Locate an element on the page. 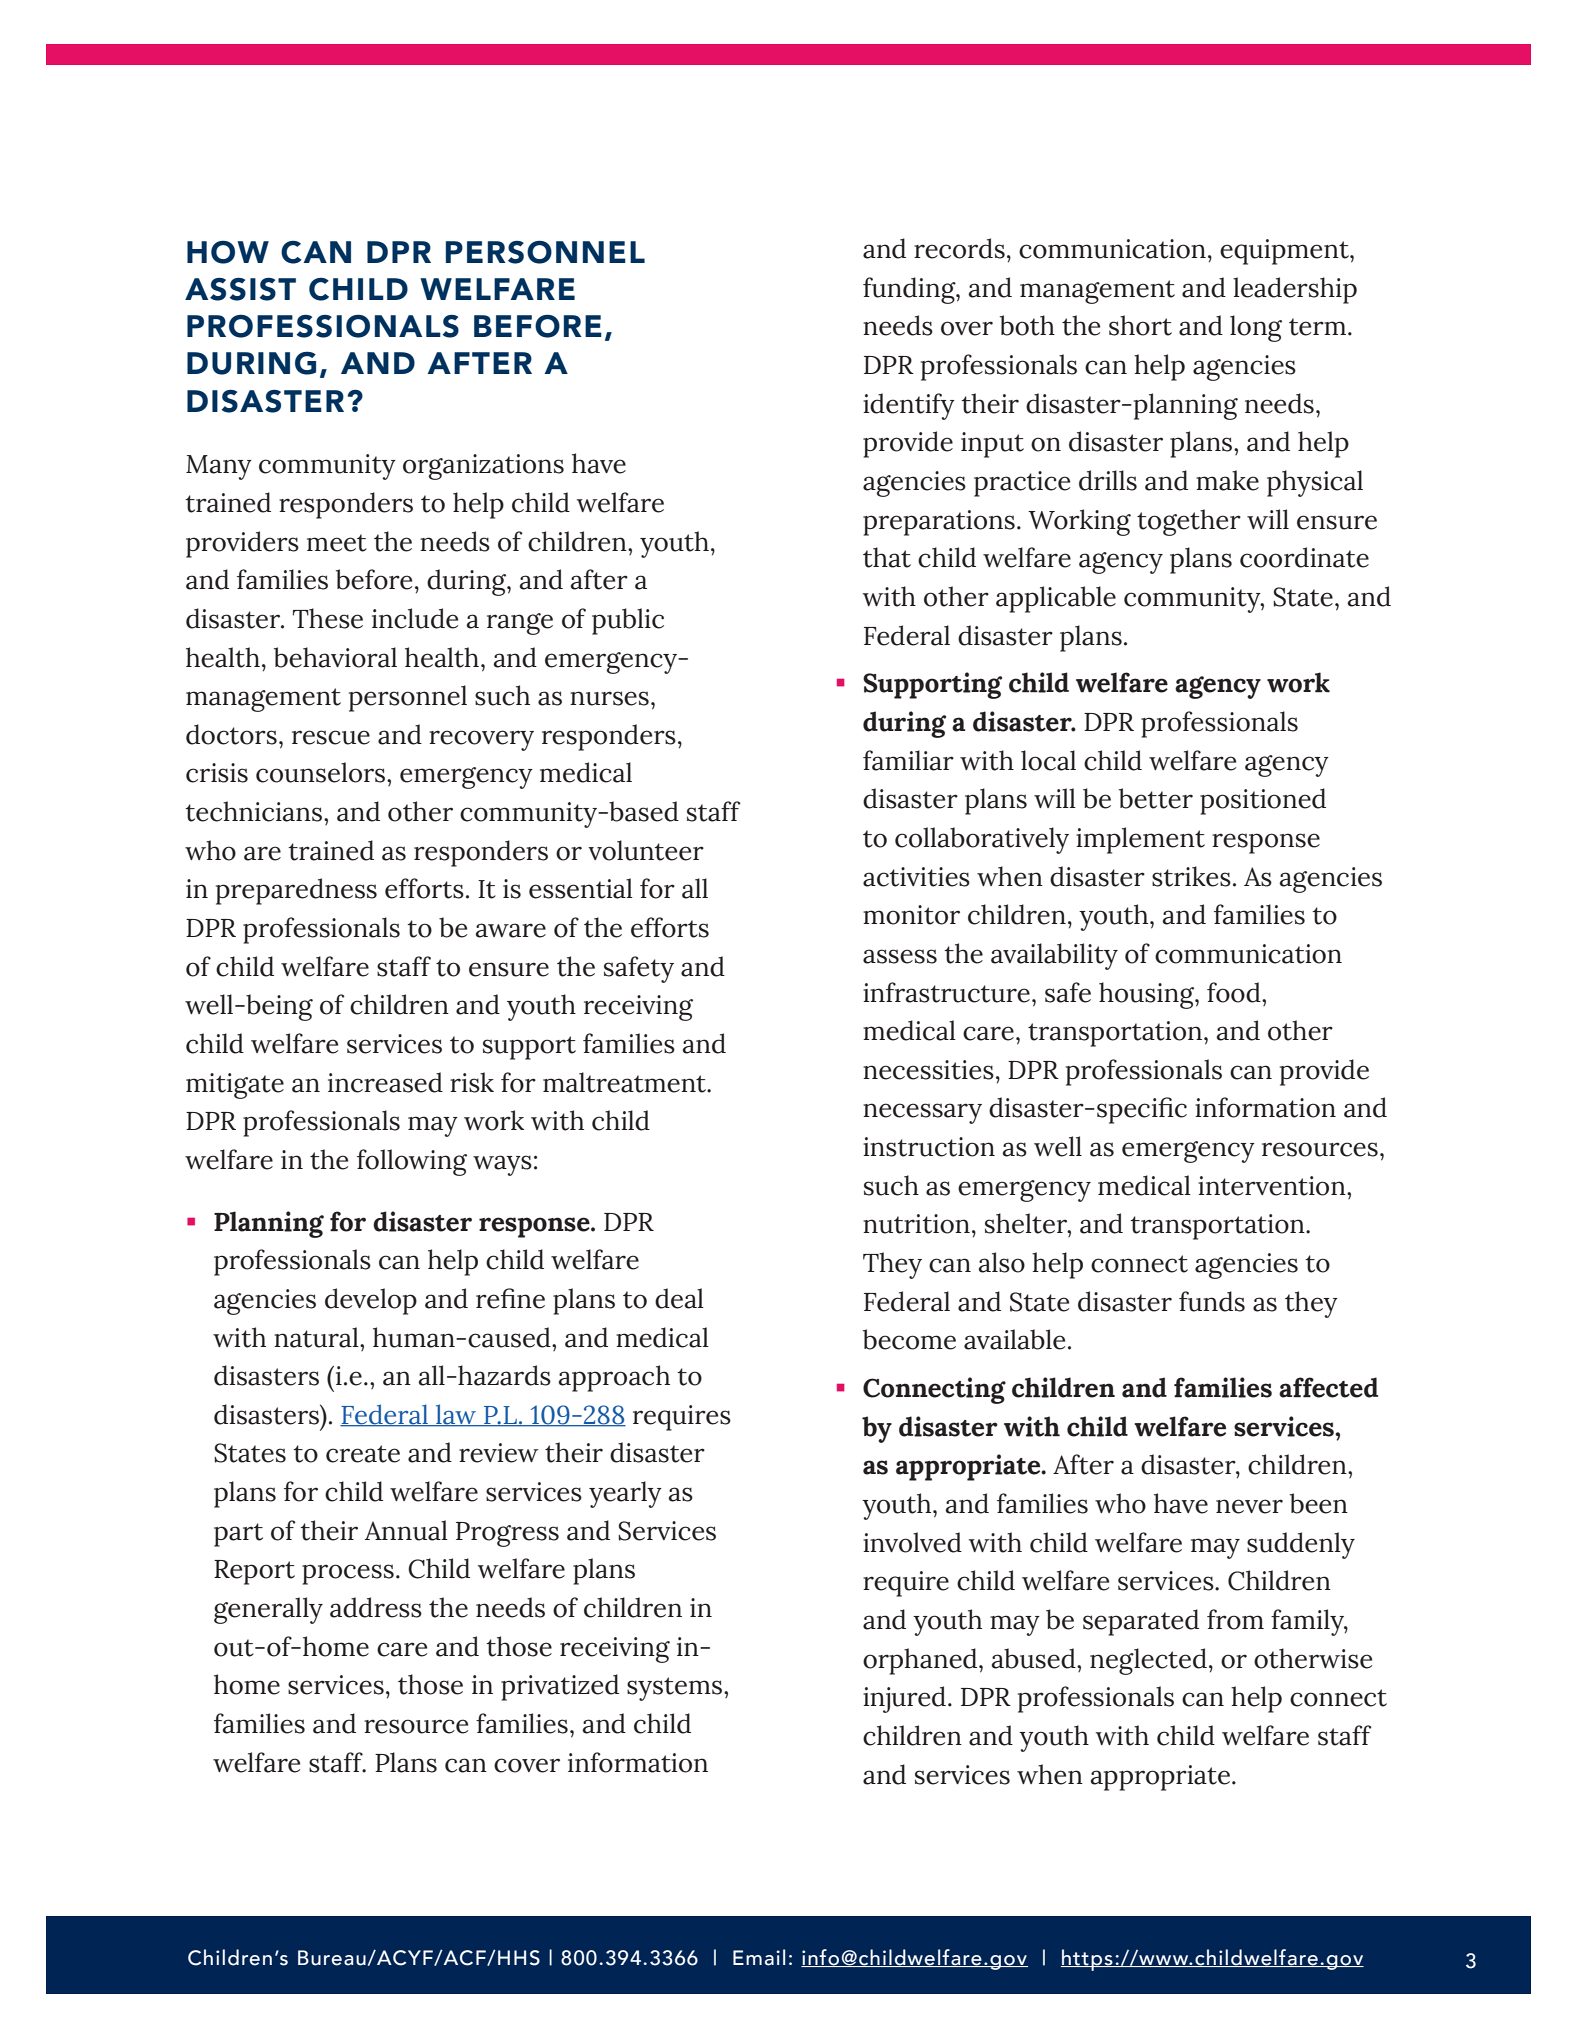 Image resolution: width=1577 pixels, height=2040 pixels. volunteer is located at coordinates (646, 850).
